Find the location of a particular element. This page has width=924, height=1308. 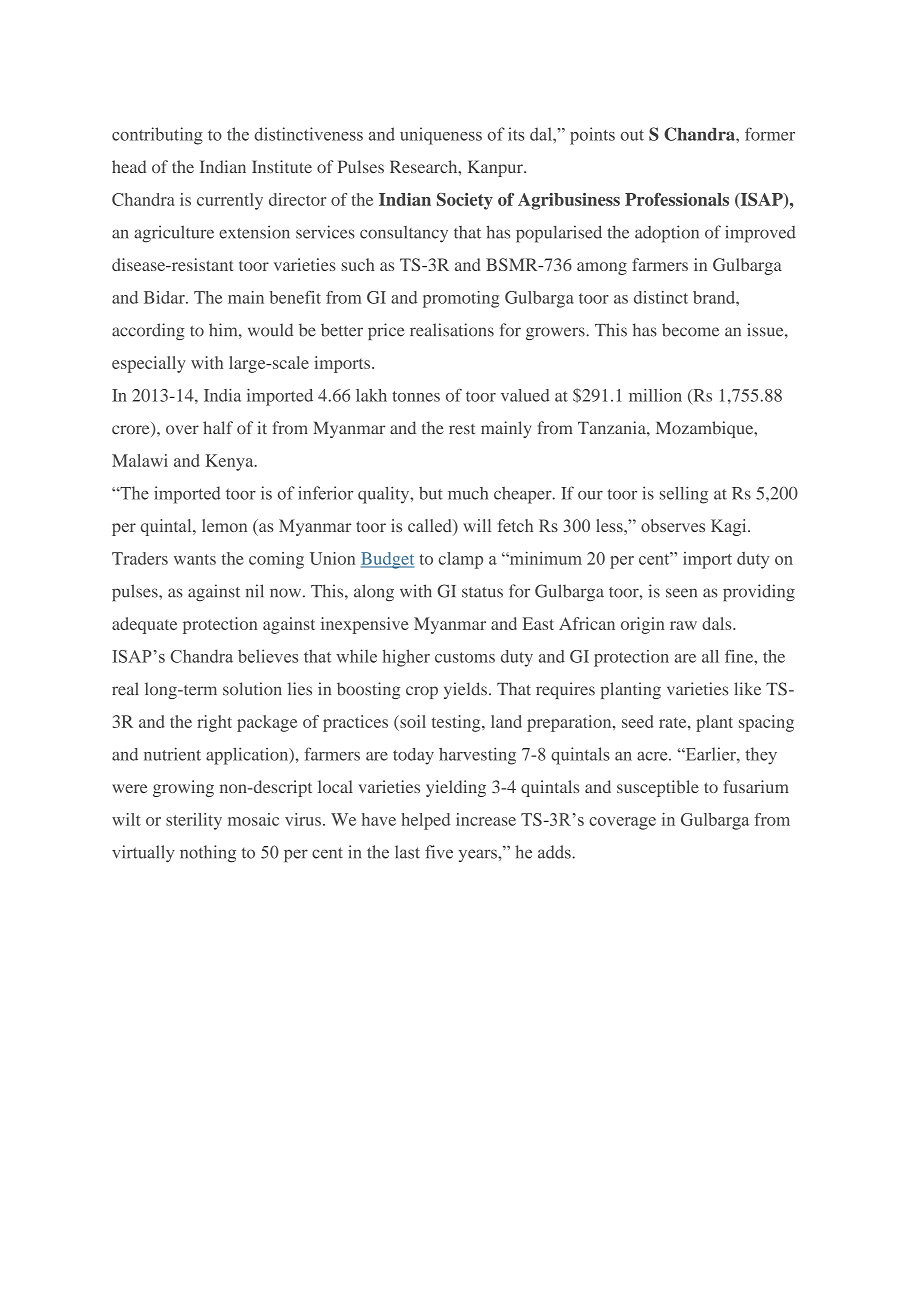

out is located at coordinates (632, 135).
